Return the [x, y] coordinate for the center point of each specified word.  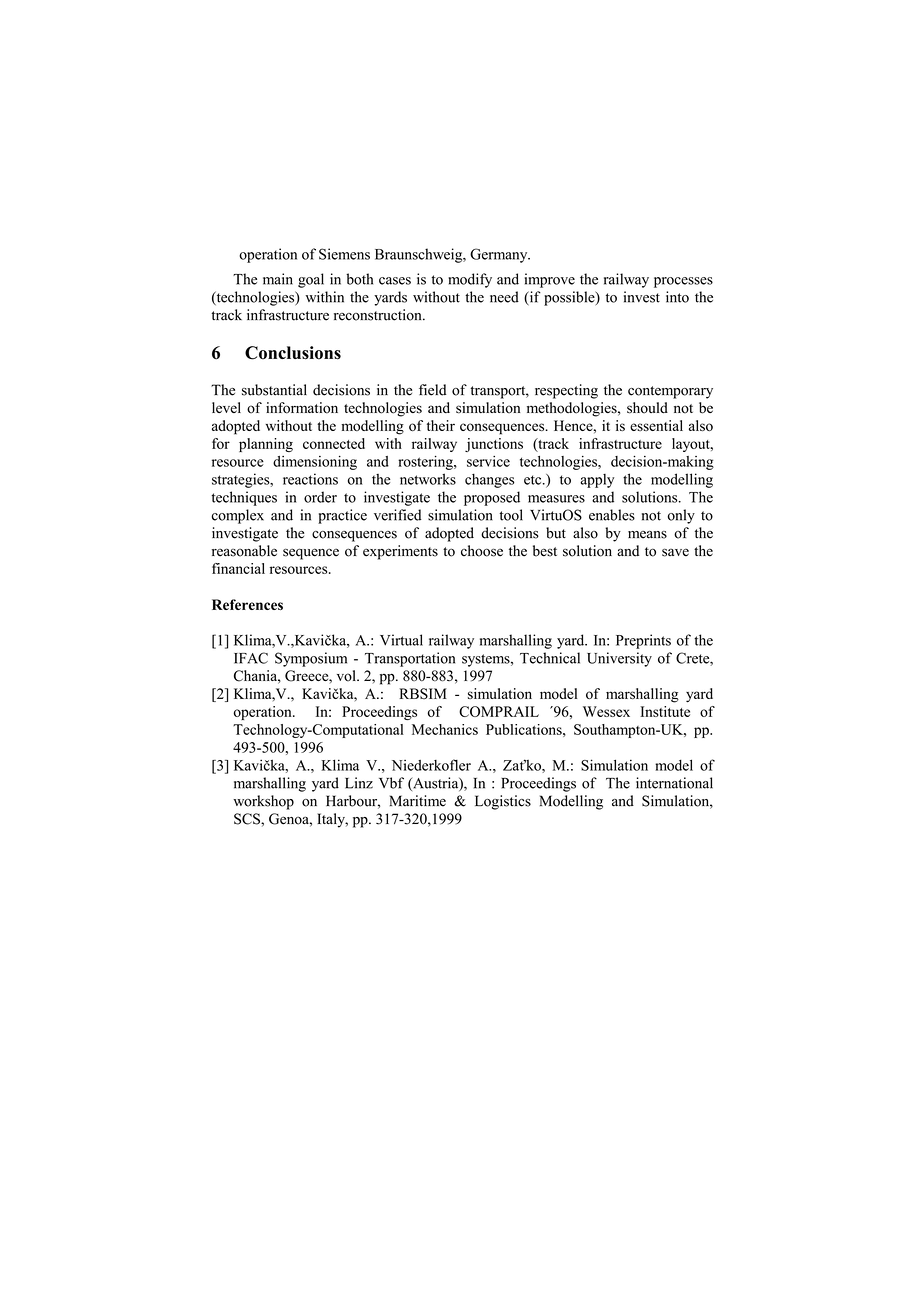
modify [470, 280]
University [619, 659]
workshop [263, 802]
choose [482, 551]
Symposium [311, 659]
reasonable [244, 551]
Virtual [401, 640]
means [647, 535]
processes [683, 282]
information [302, 408]
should [647, 408]
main [278, 279]
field [432, 390]
